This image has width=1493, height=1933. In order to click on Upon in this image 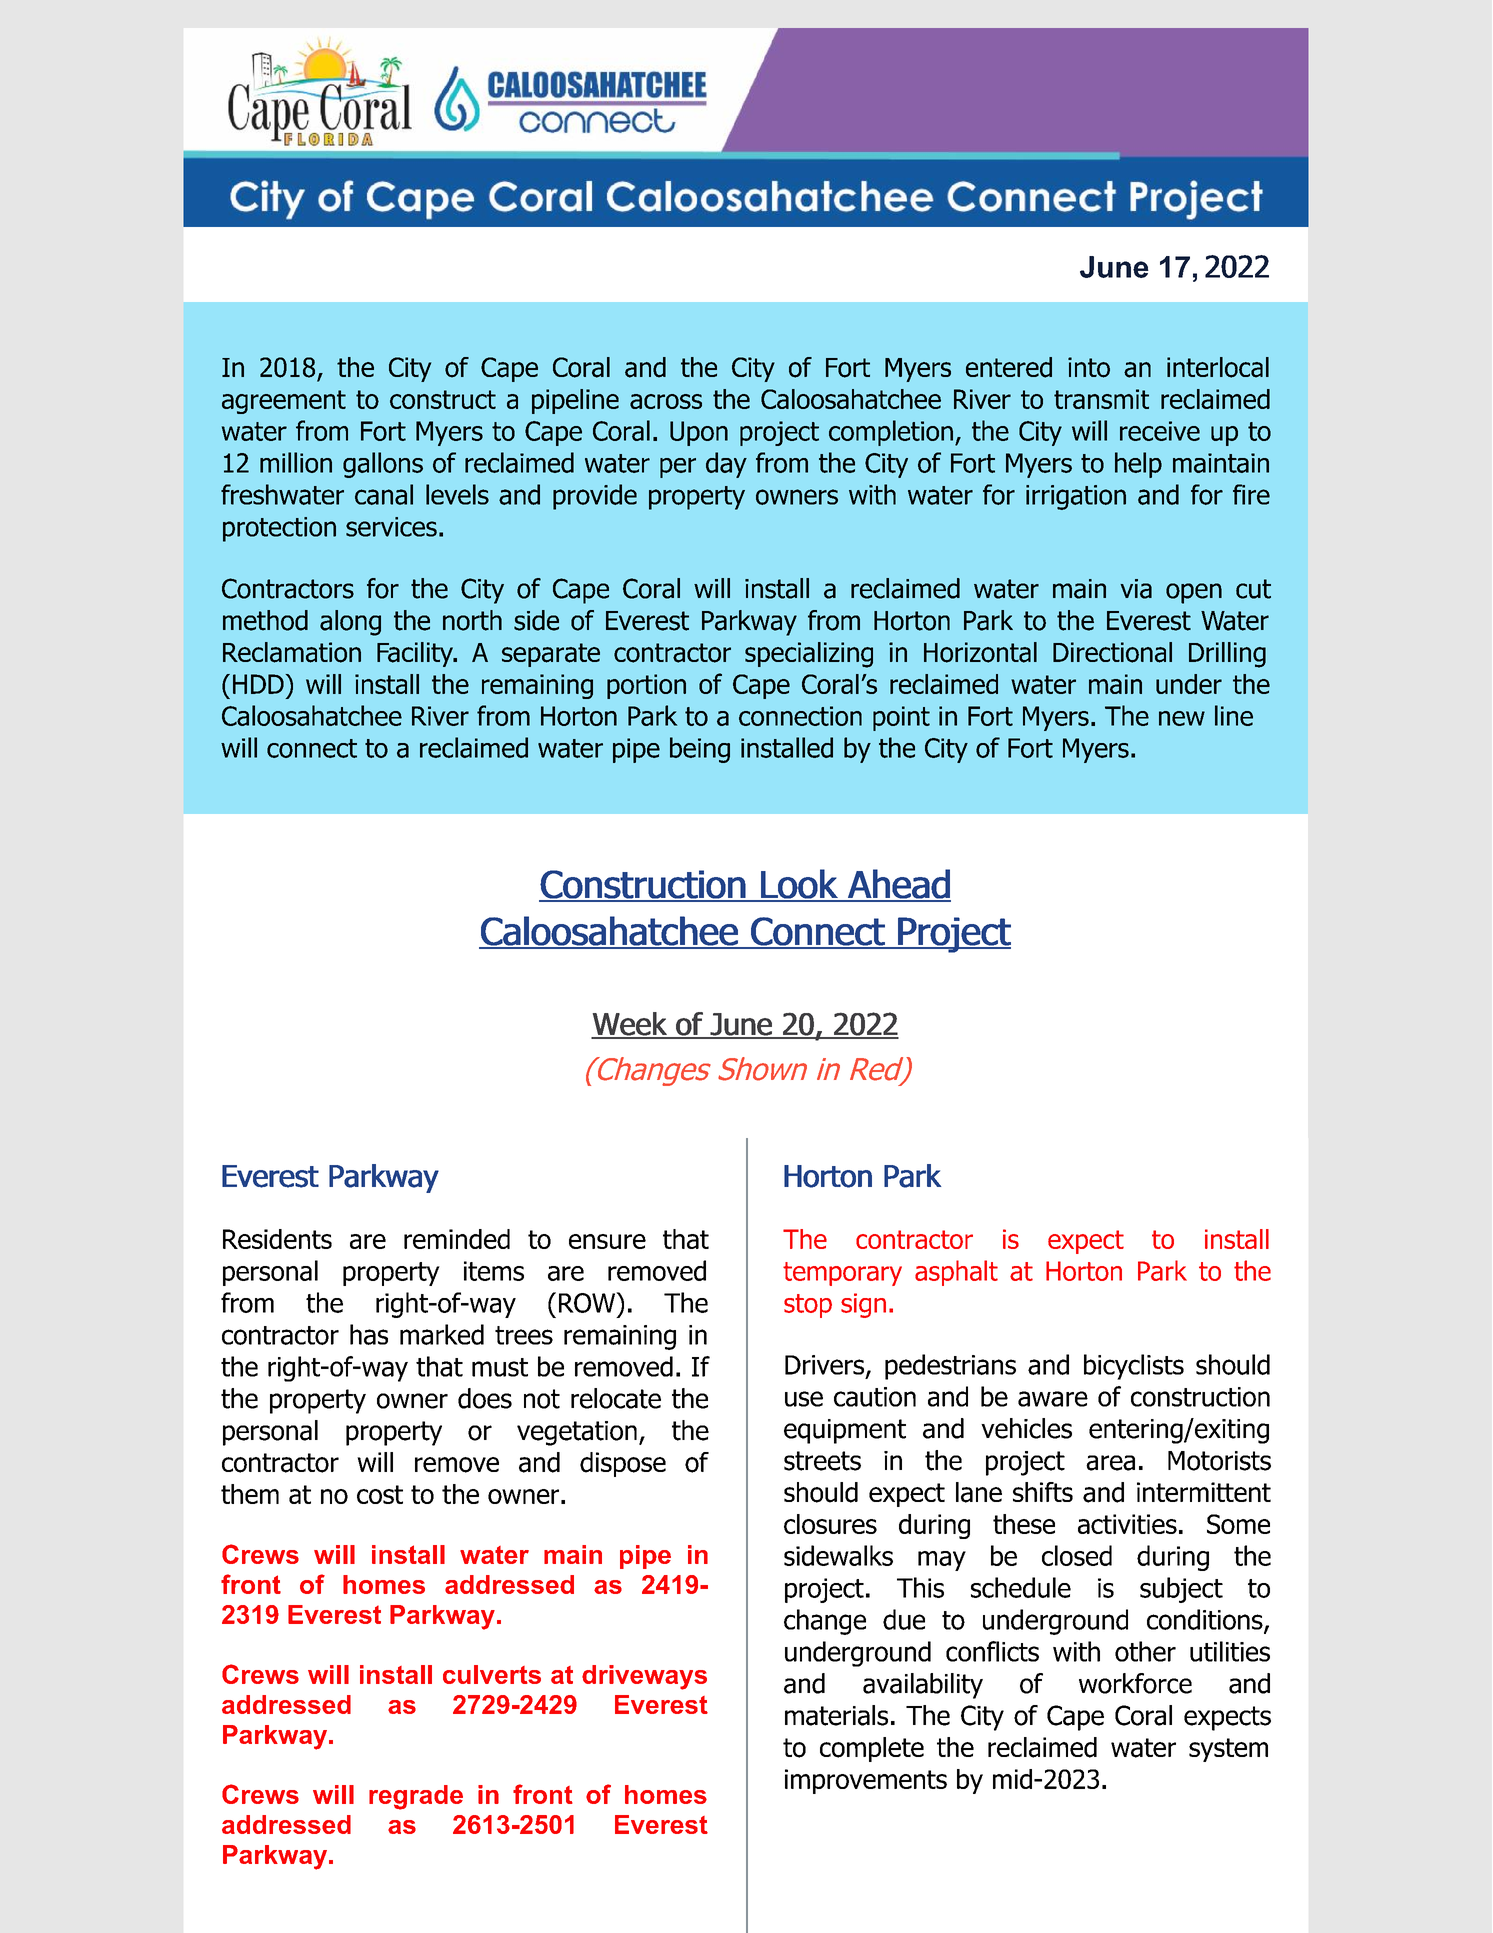, I will do `click(699, 433)`.
